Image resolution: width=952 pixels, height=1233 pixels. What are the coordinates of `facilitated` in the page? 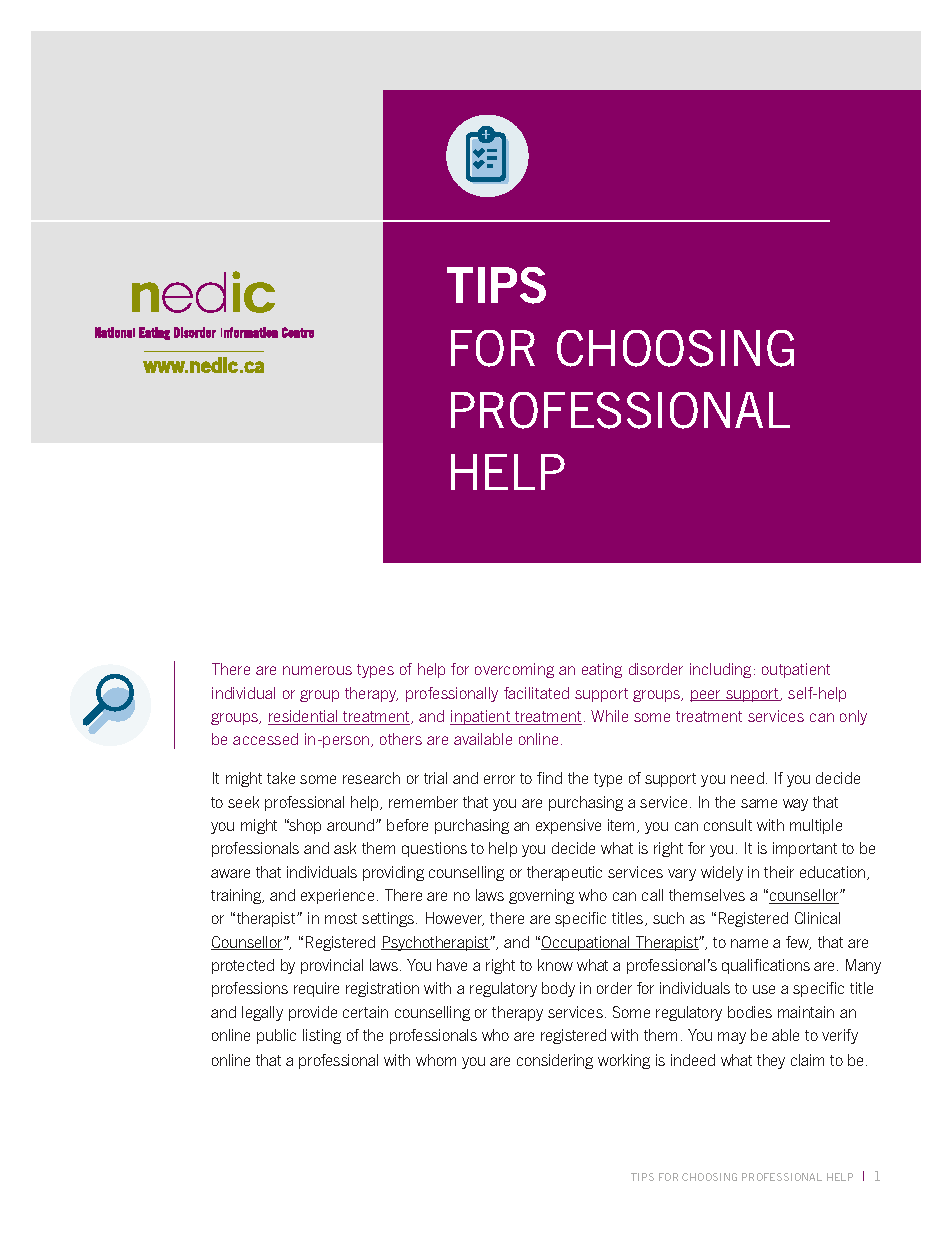 It's located at (536, 693).
